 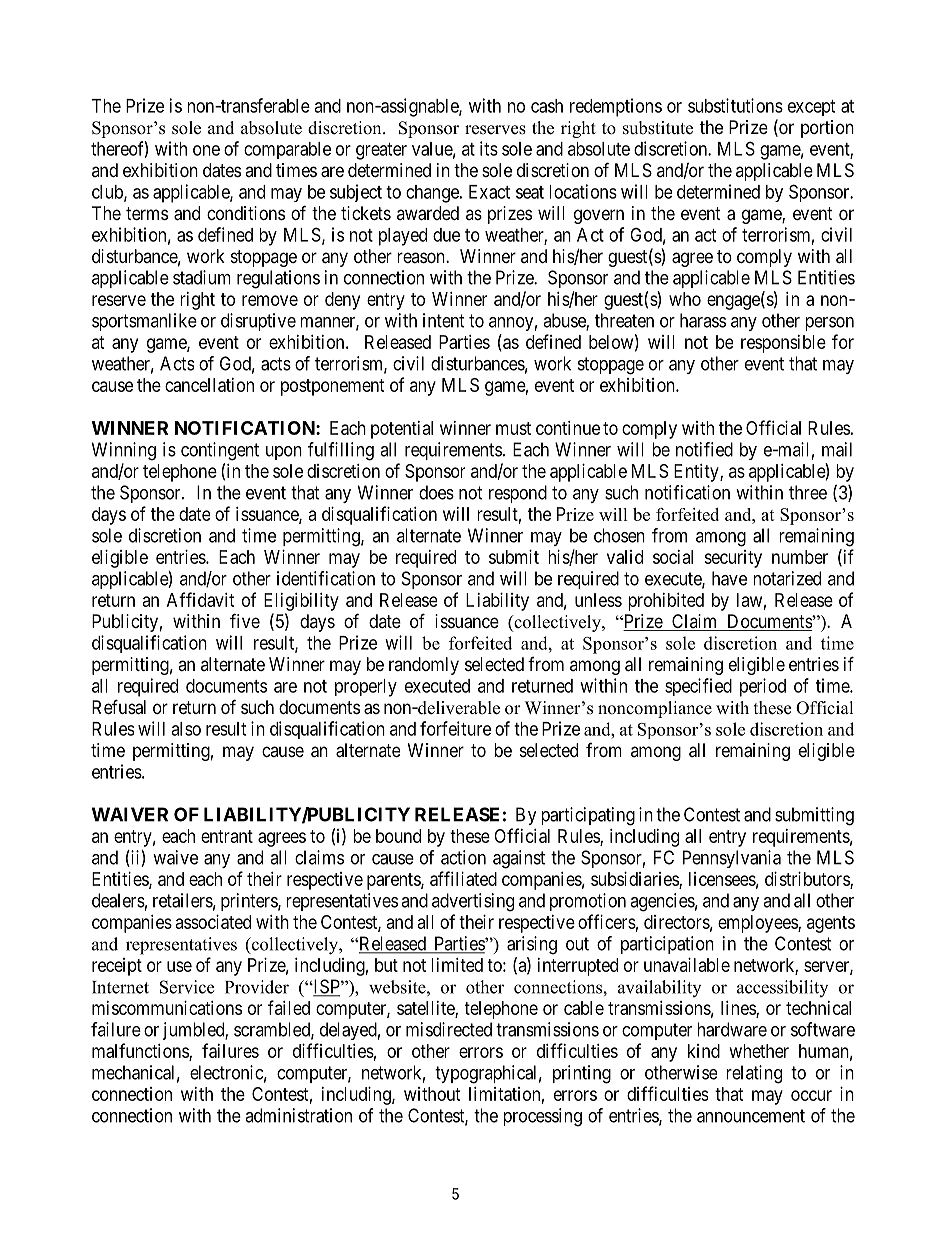 What do you see at coordinates (287, 150) in the image?
I see `comparable` at bounding box center [287, 150].
